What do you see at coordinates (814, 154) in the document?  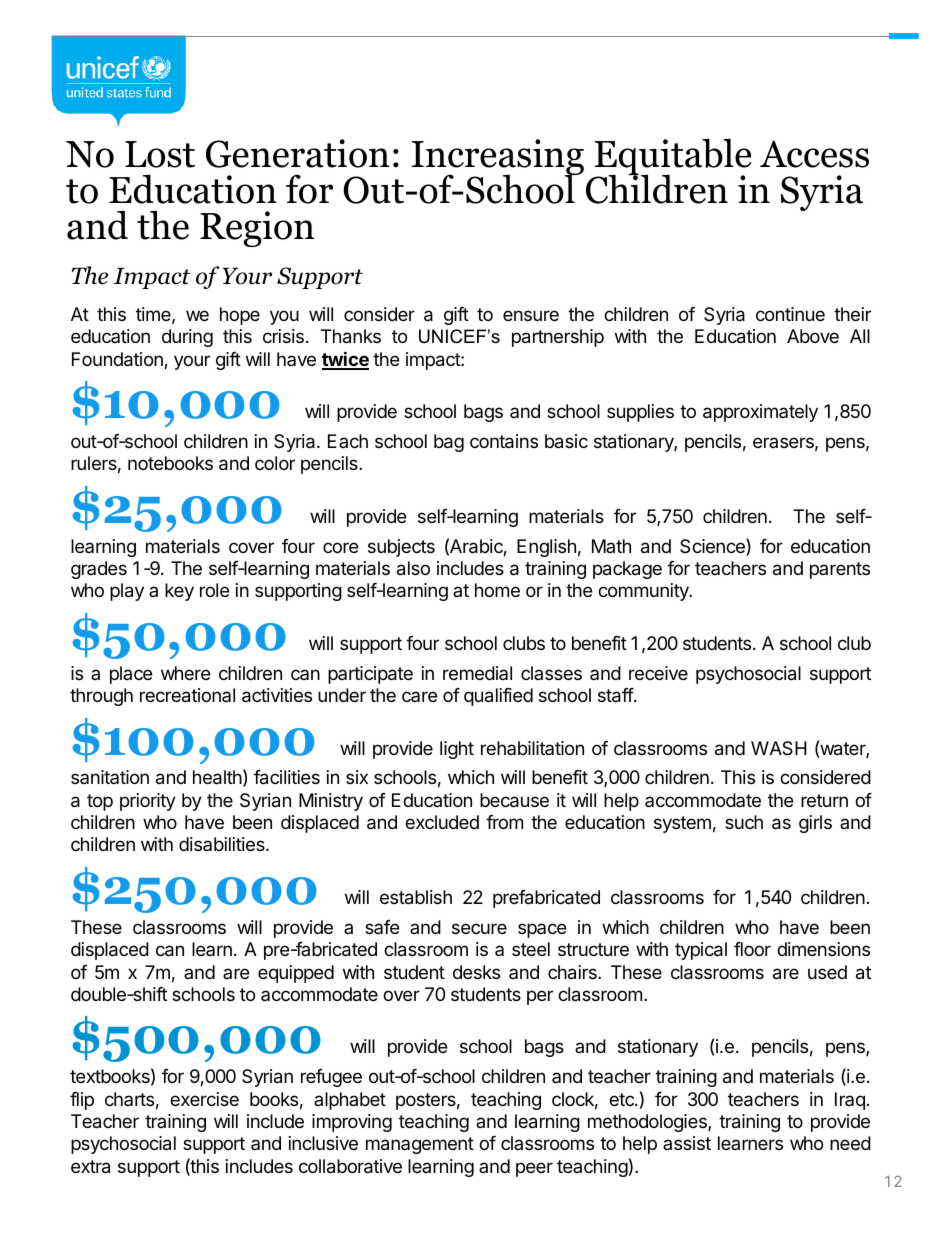 I see `Access` at bounding box center [814, 154].
